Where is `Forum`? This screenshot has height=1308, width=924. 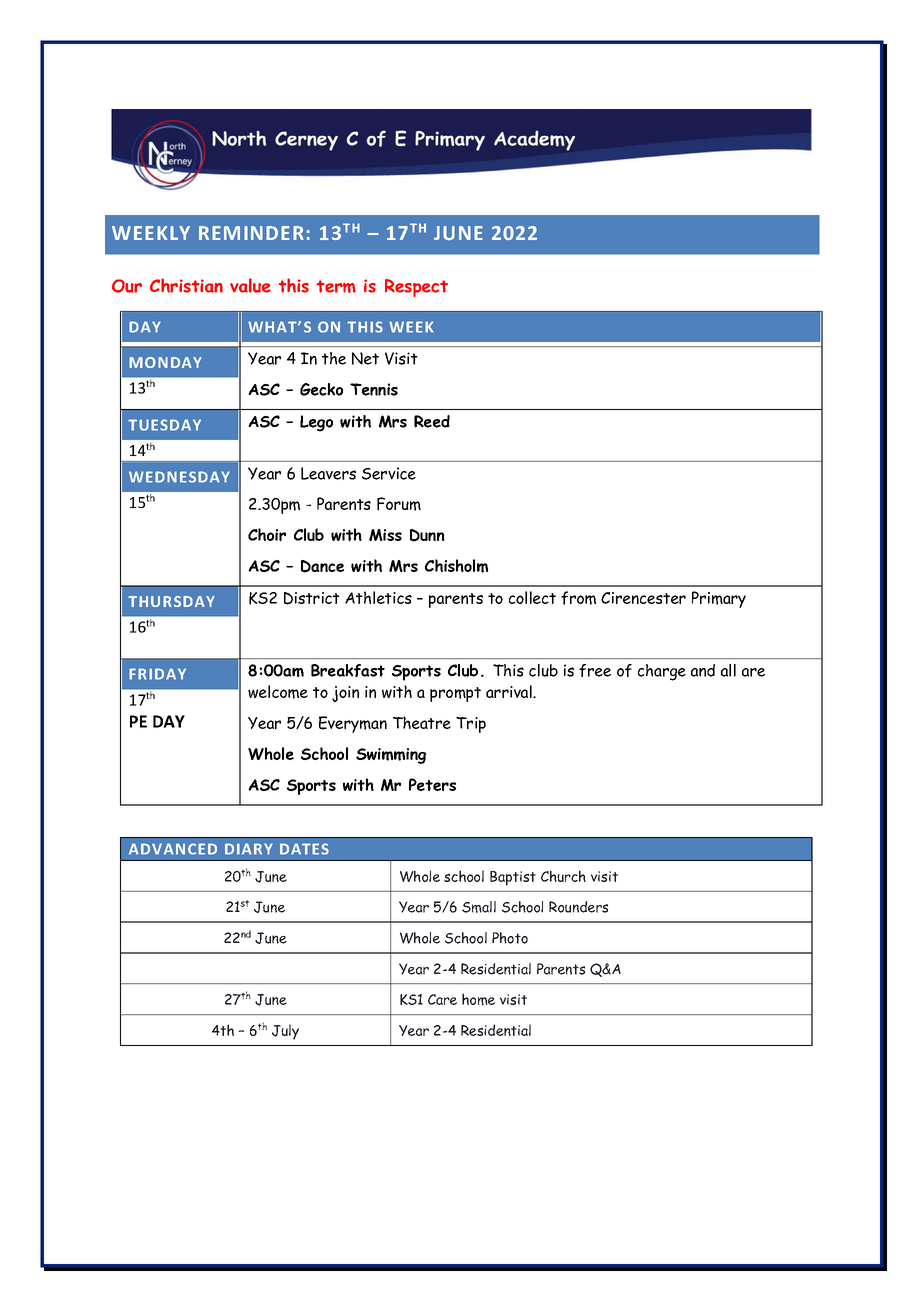 Forum is located at coordinates (399, 504).
